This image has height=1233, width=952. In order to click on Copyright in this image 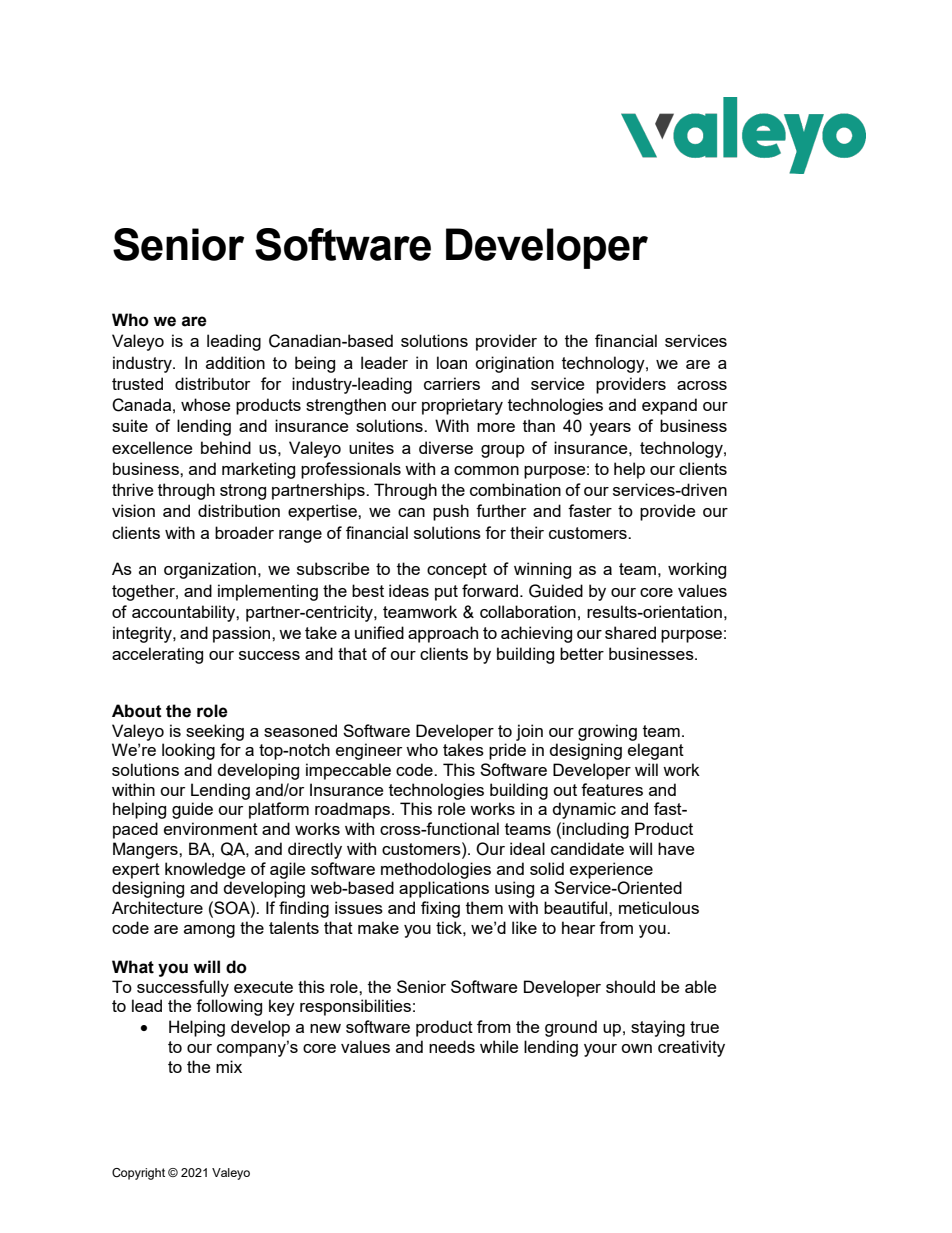, I will do `click(138, 1174)`.
